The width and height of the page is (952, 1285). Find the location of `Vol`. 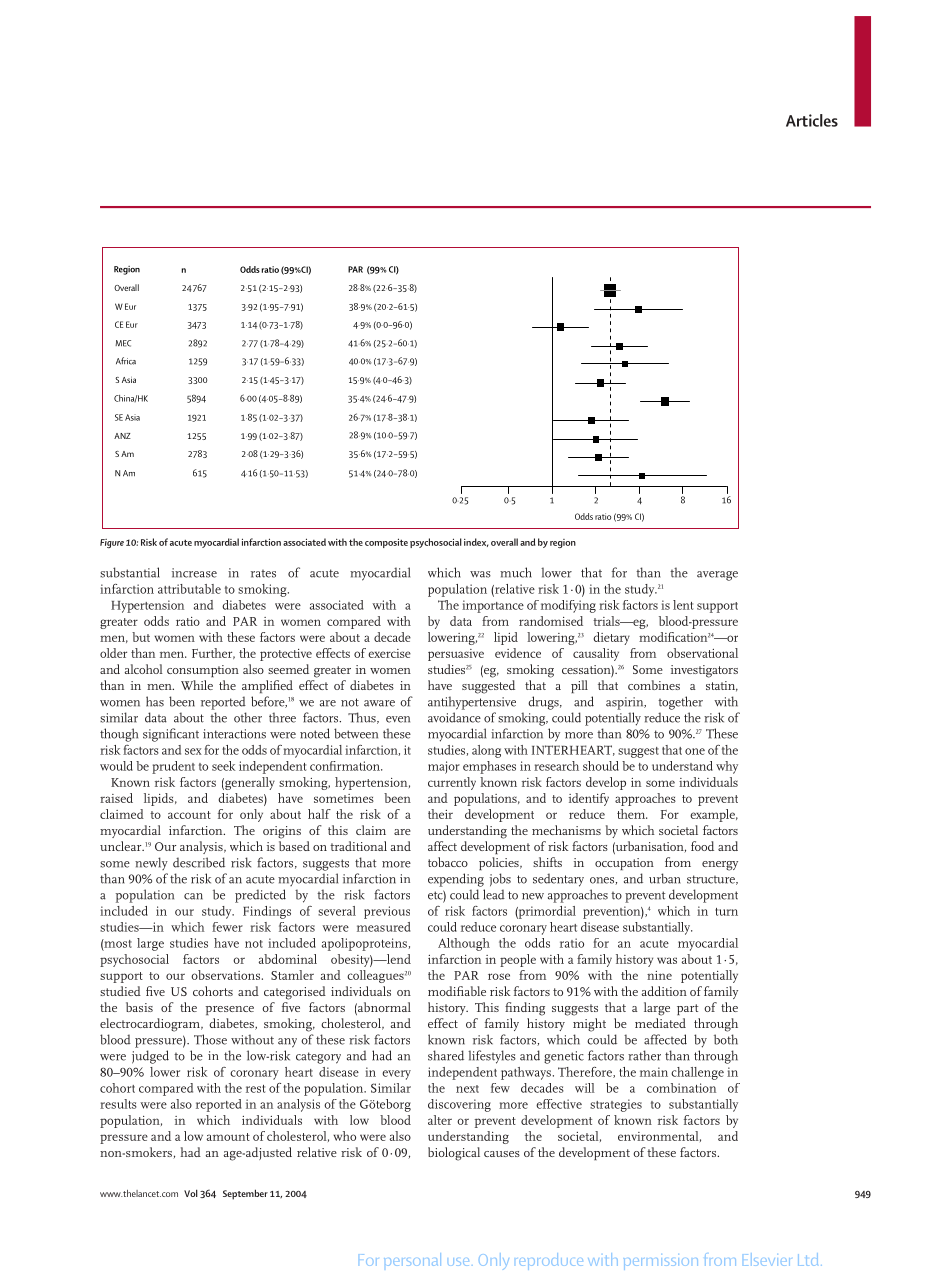

Vol is located at coordinates (191, 1193).
